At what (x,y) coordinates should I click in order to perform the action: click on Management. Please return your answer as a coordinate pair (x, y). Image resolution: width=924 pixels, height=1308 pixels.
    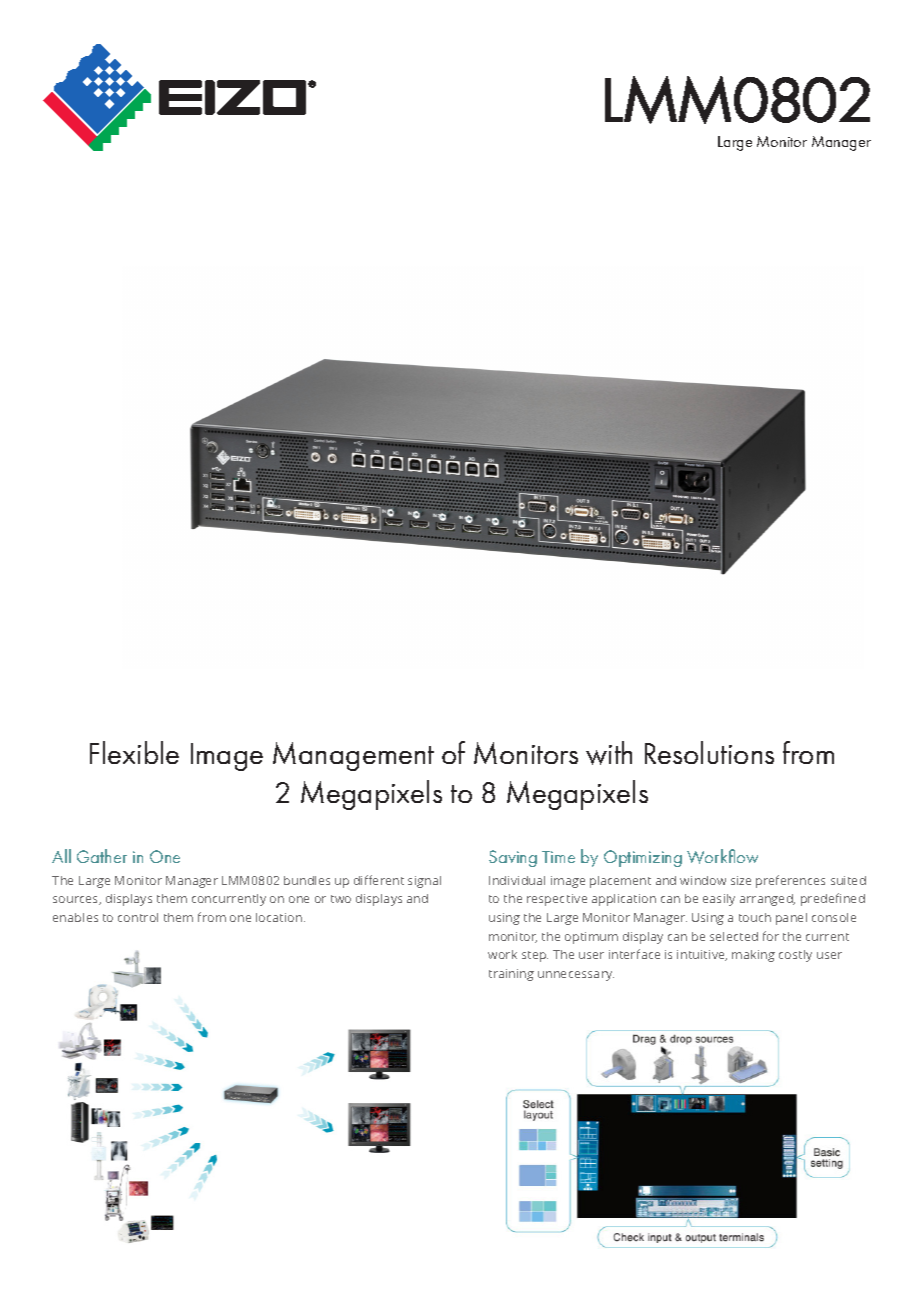
    Looking at the image, I should click on (353, 756).
